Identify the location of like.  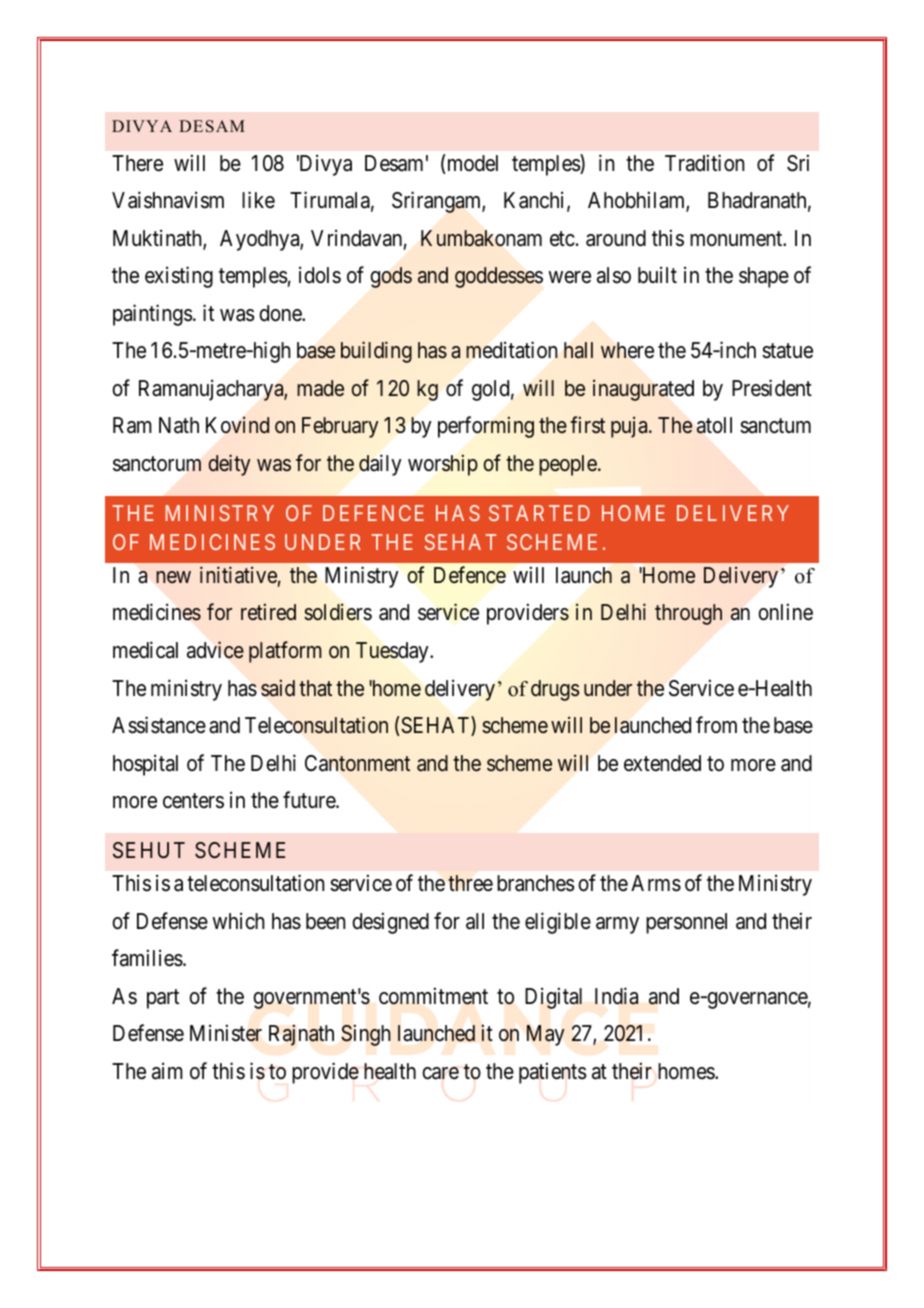
(258, 200).
